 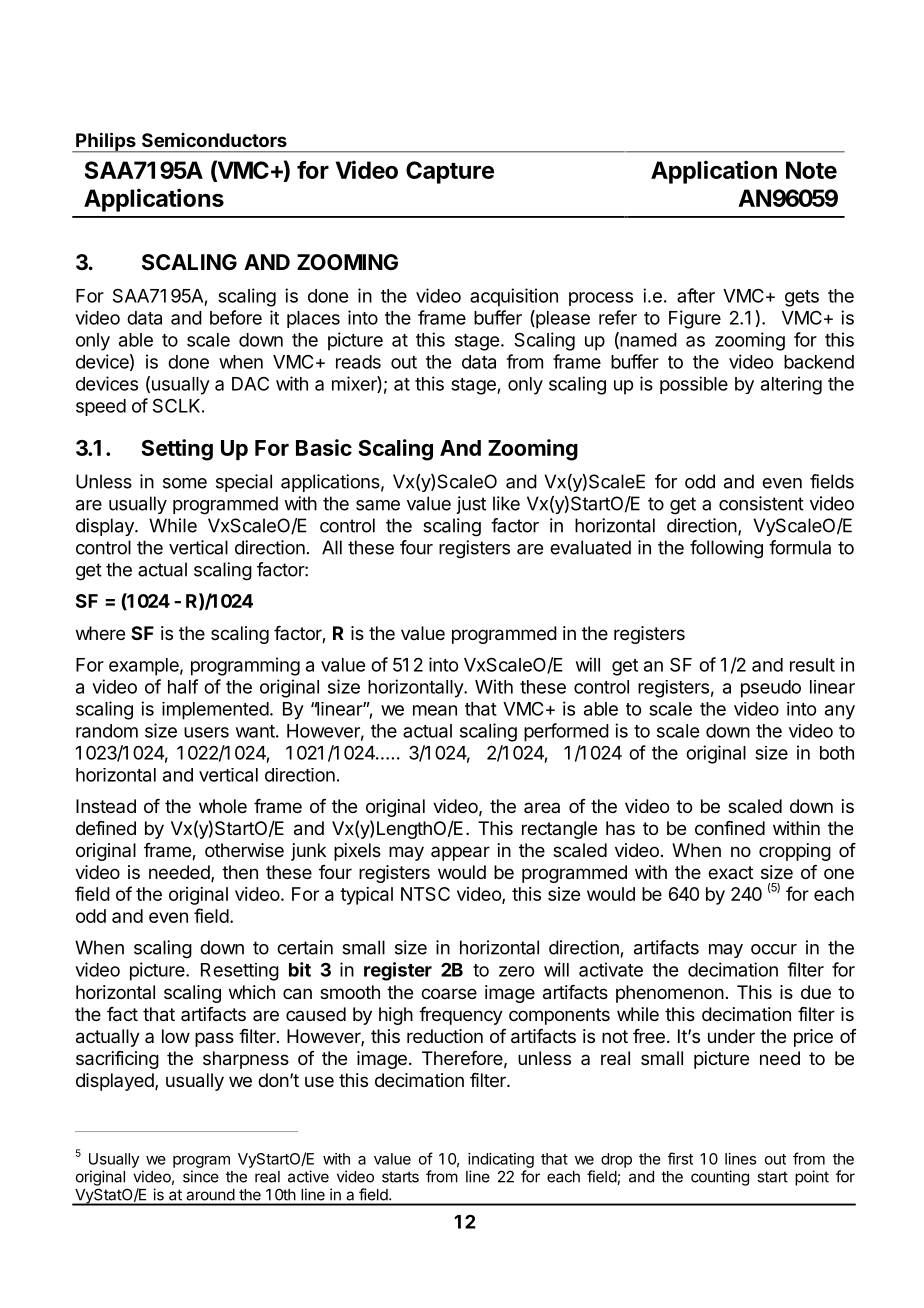 I want to click on mean, so click(x=435, y=710).
